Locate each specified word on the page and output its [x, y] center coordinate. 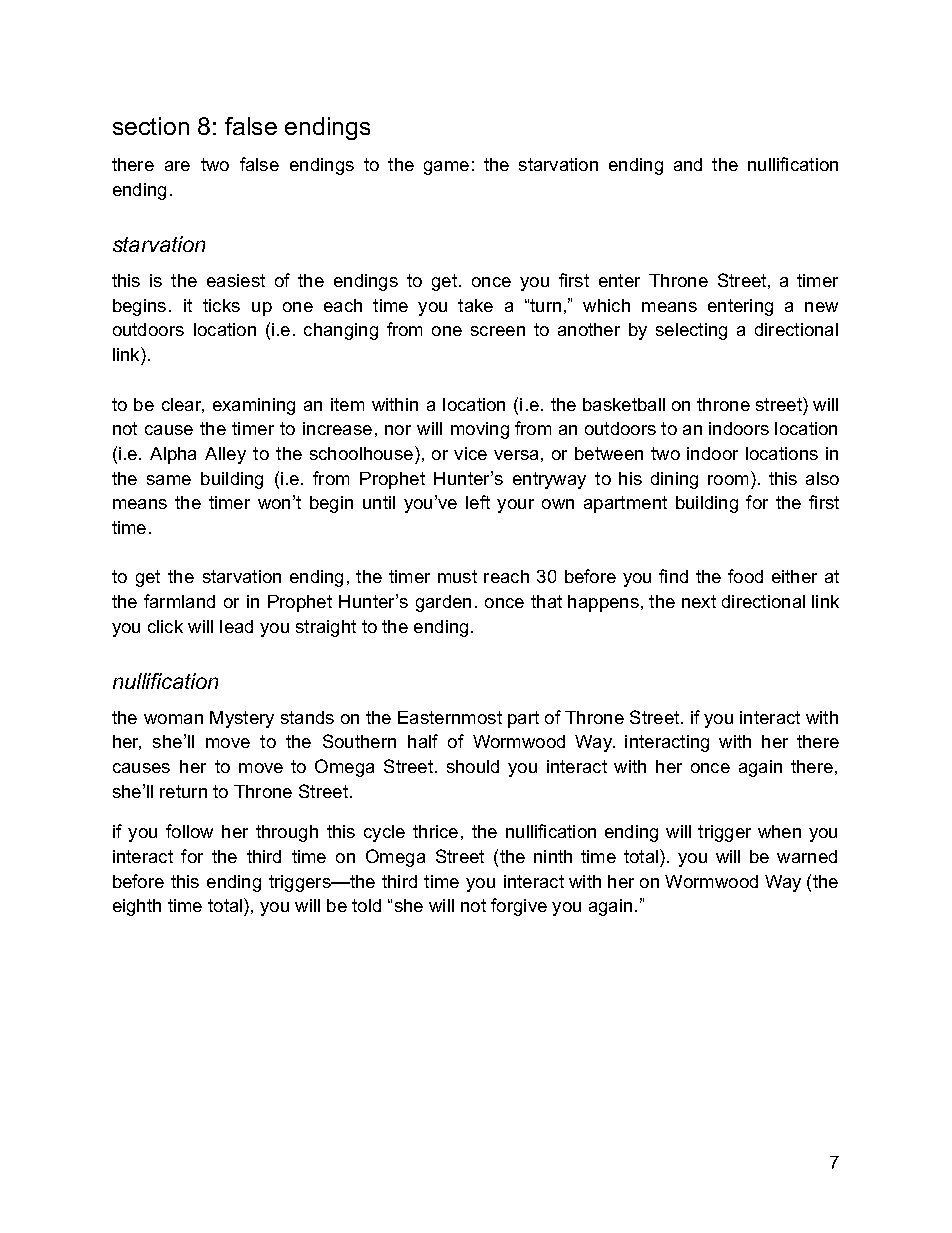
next [699, 601]
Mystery [242, 719]
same [169, 480]
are [177, 166]
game [446, 168]
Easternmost [450, 717]
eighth [137, 907]
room [728, 480]
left [478, 502]
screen [498, 331]
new [821, 307]
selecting [691, 331]
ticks [221, 305]
